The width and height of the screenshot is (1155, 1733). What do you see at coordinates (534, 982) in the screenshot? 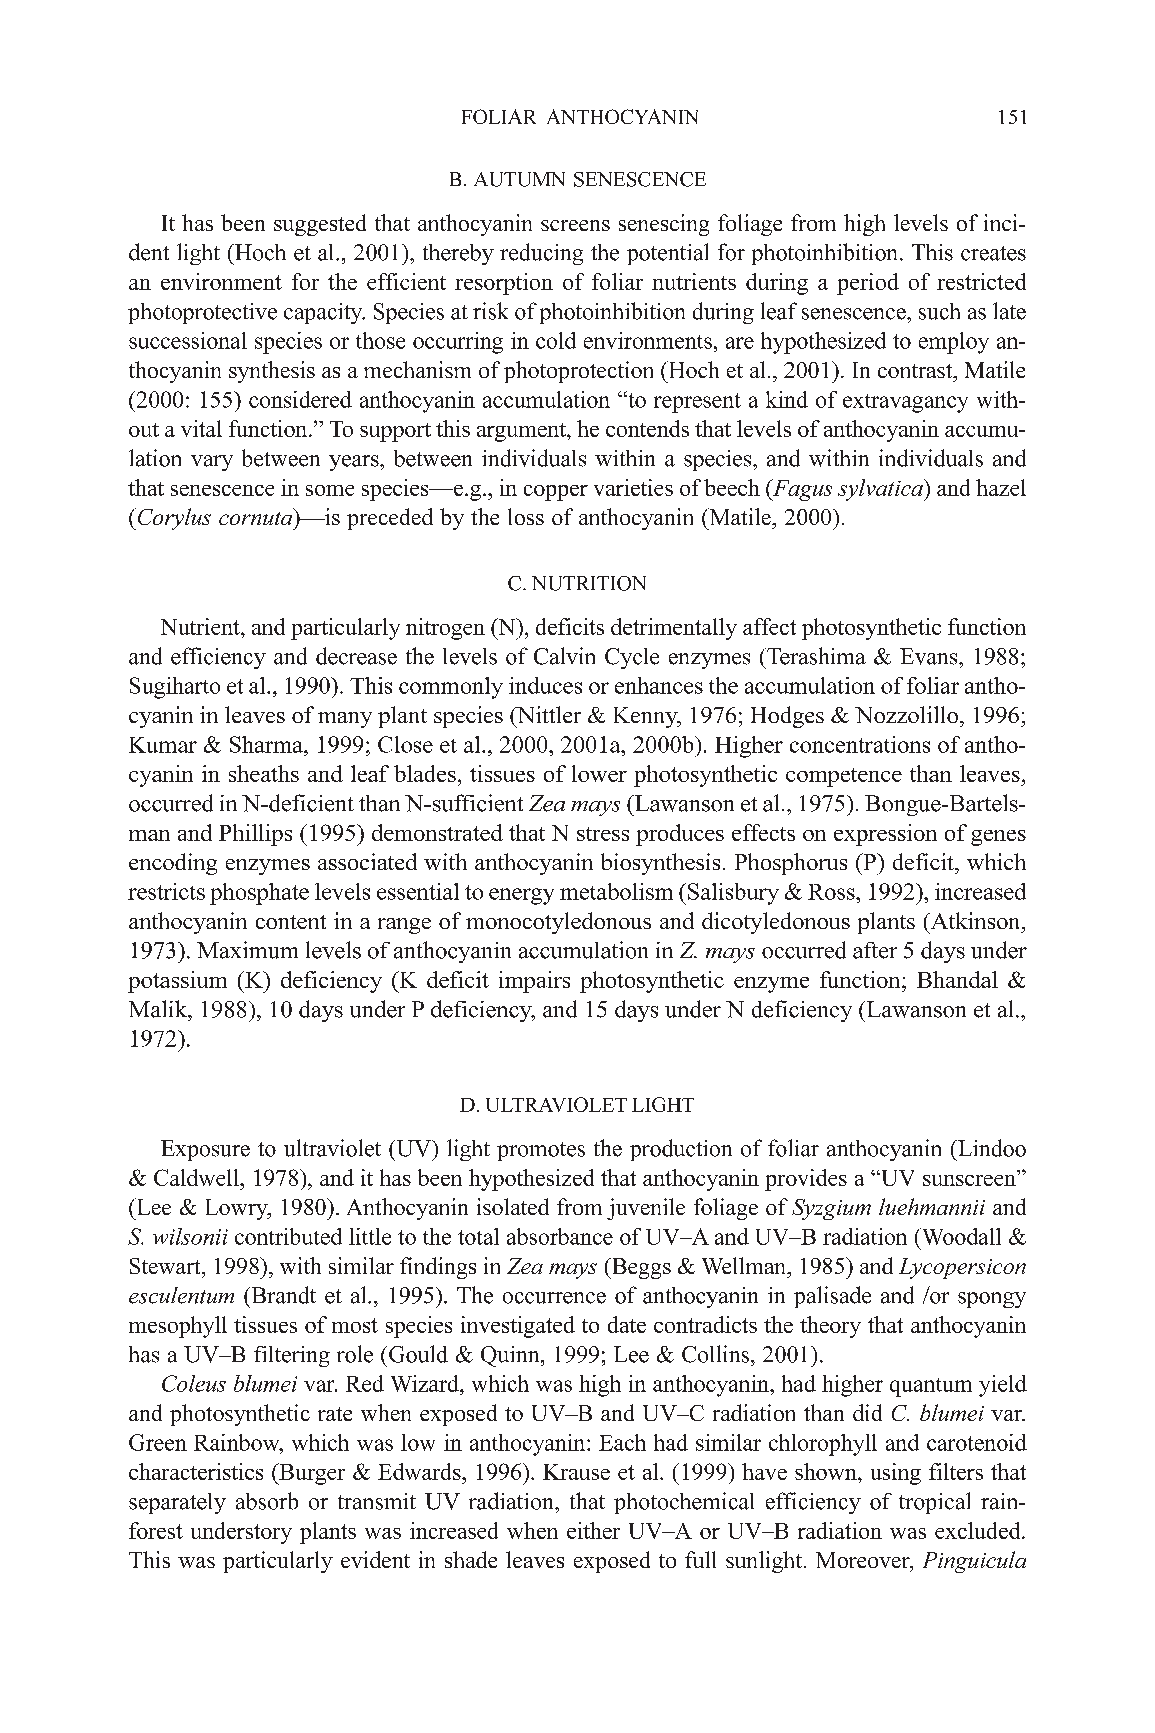
I see `impairs` at bounding box center [534, 982].
